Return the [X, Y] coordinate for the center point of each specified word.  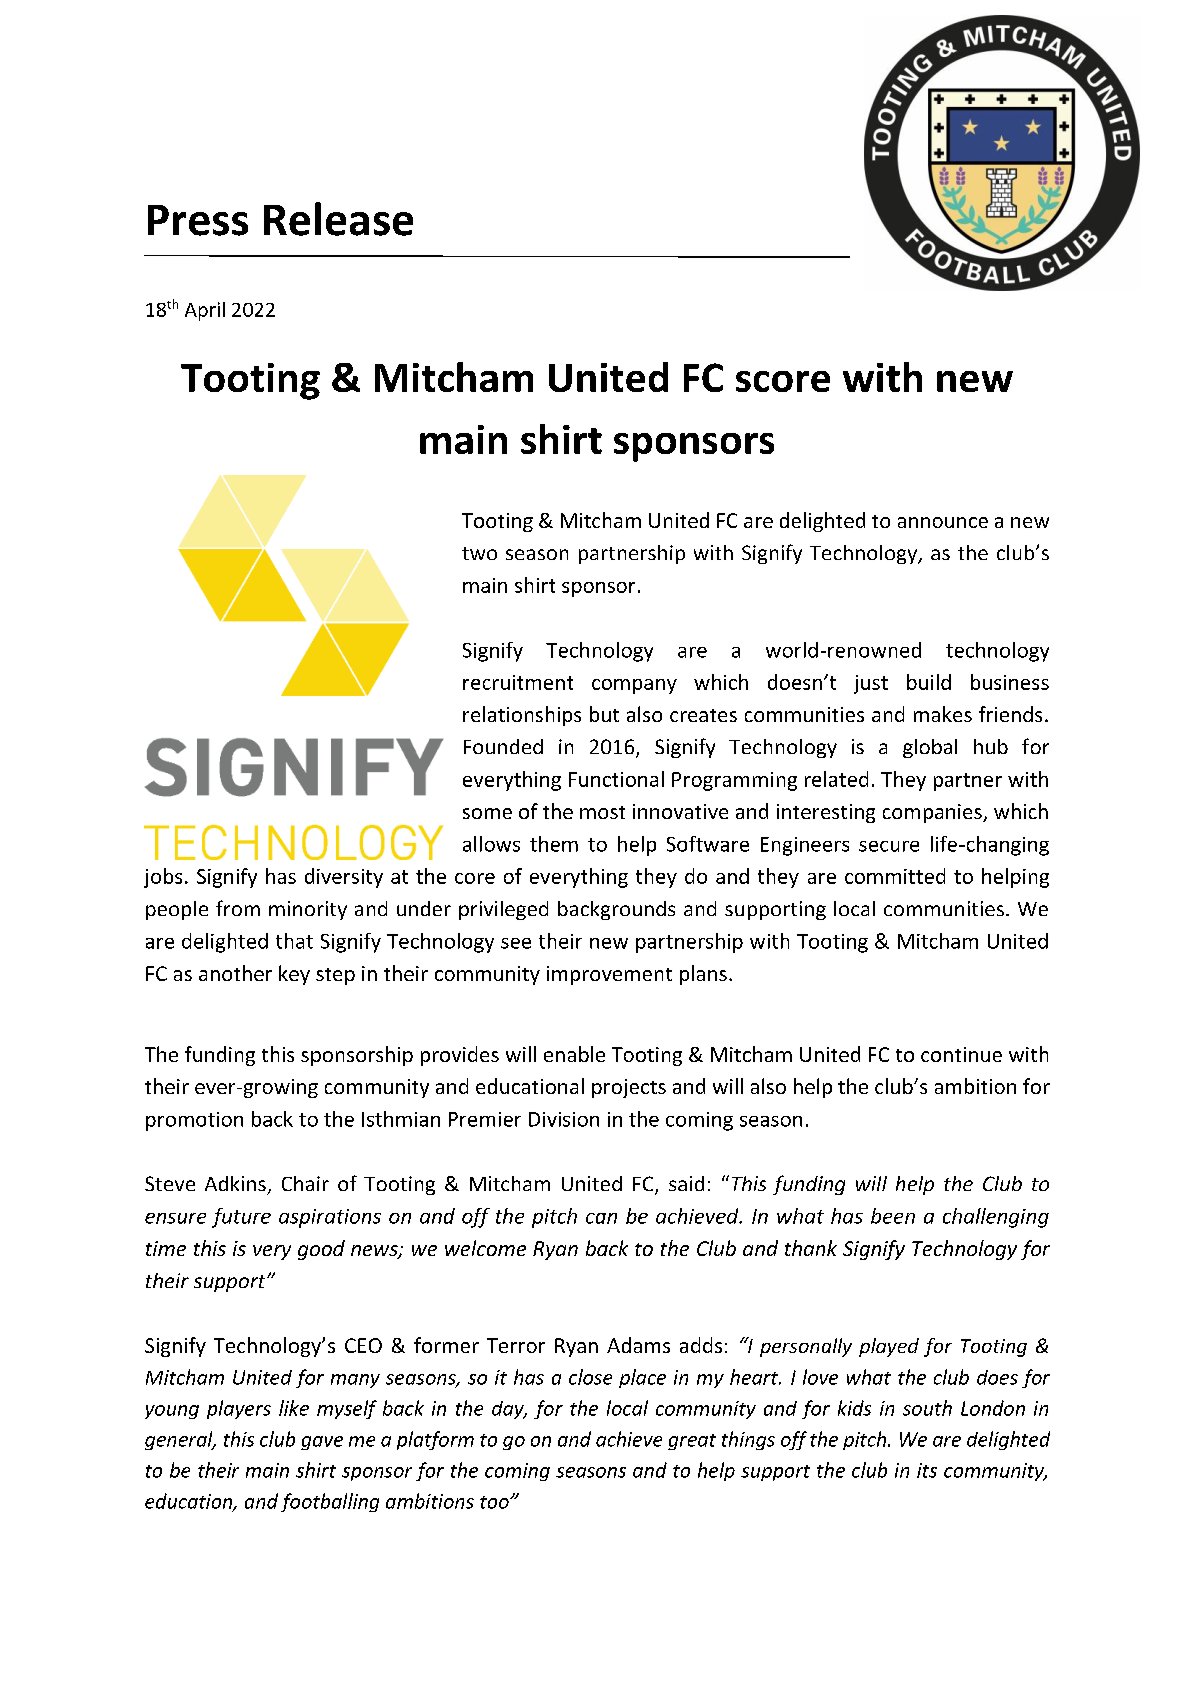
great [692, 1442]
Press [198, 220]
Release [338, 219]
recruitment [518, 682]
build [929, 682]
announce [943, 522]
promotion [194, 1121]
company [634, 686]
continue [961, 1054]
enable [574, 1054]
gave [322, 1443]
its [927, 1470]
